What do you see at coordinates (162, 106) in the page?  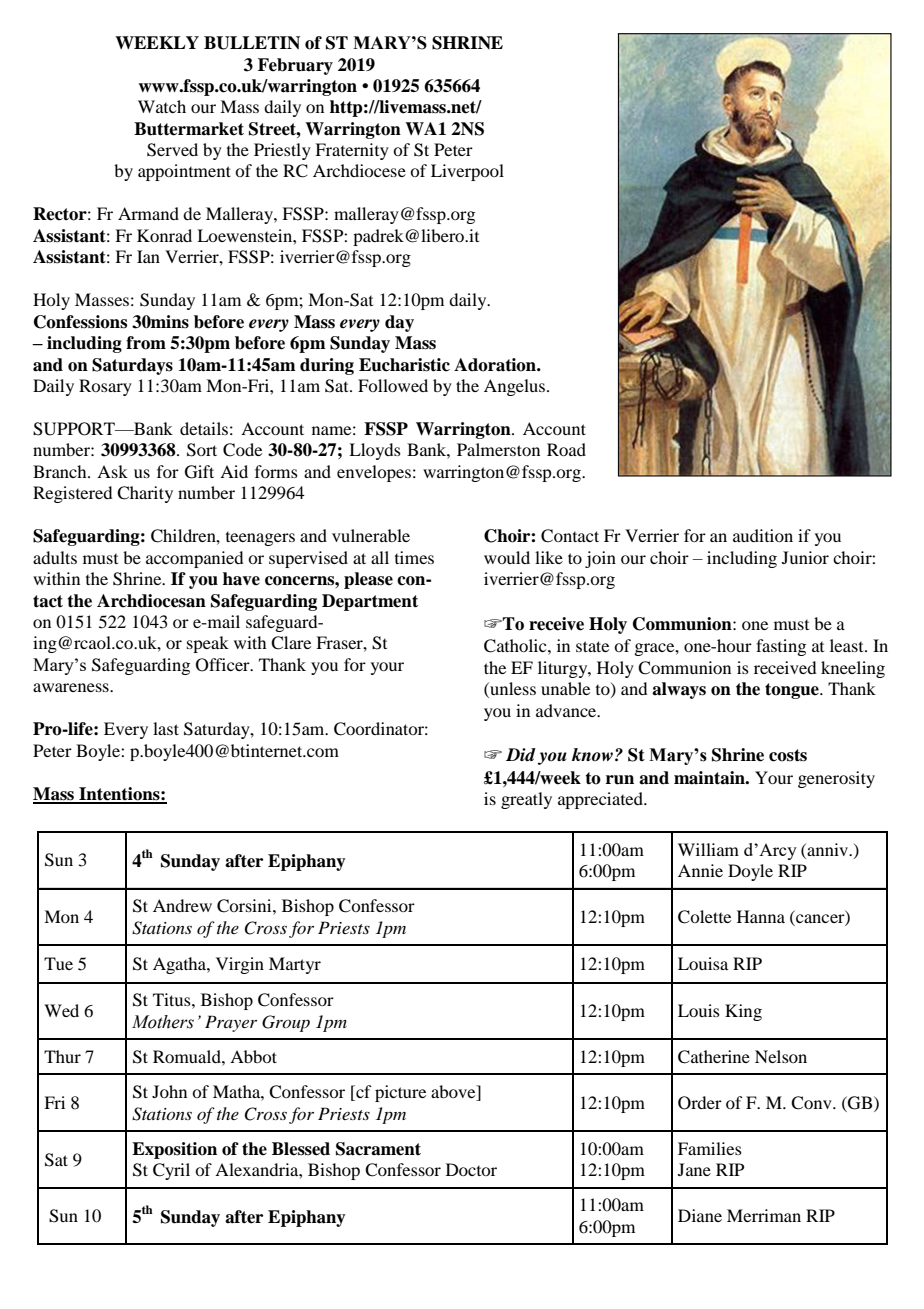 I see `Watch` at bounding box center [162, 106].
